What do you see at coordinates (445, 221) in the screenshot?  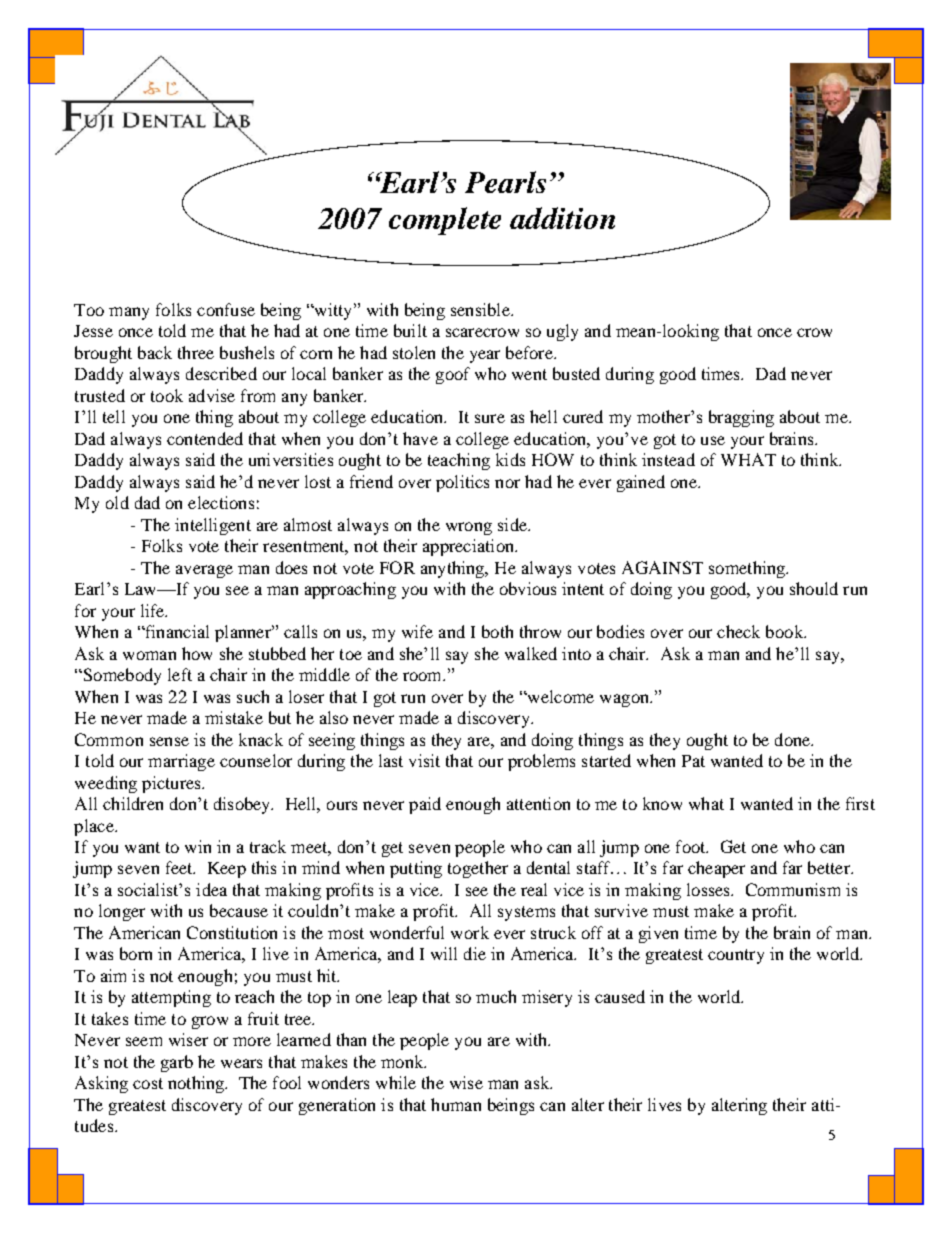 I see `complete` at bounding box center [445, 221].
